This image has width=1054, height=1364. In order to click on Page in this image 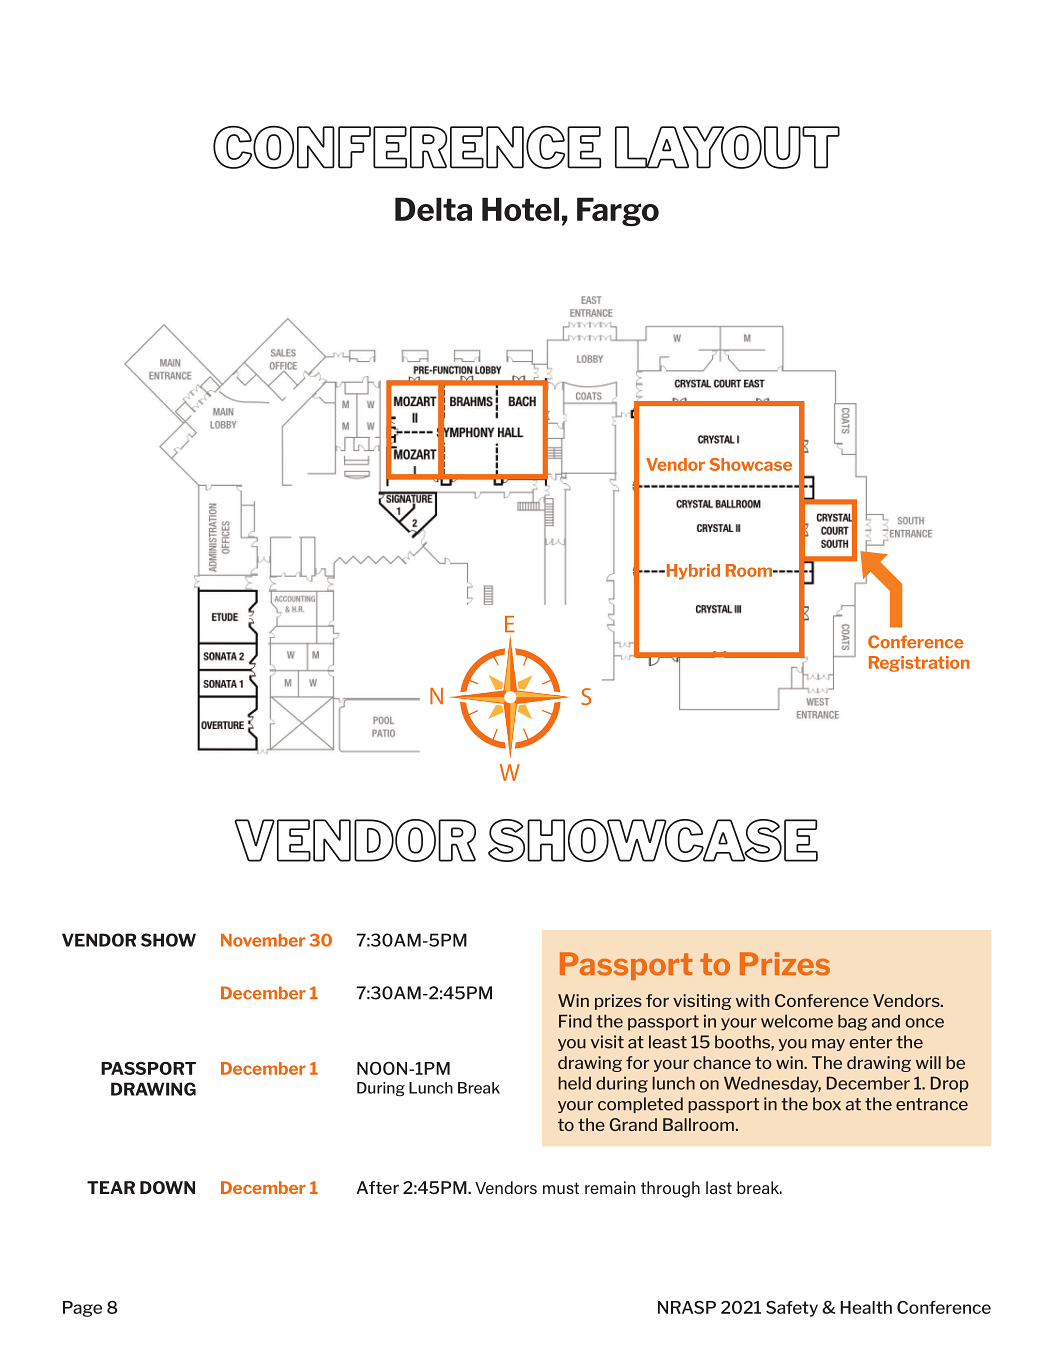, I will do `click(82, 1309)`.
